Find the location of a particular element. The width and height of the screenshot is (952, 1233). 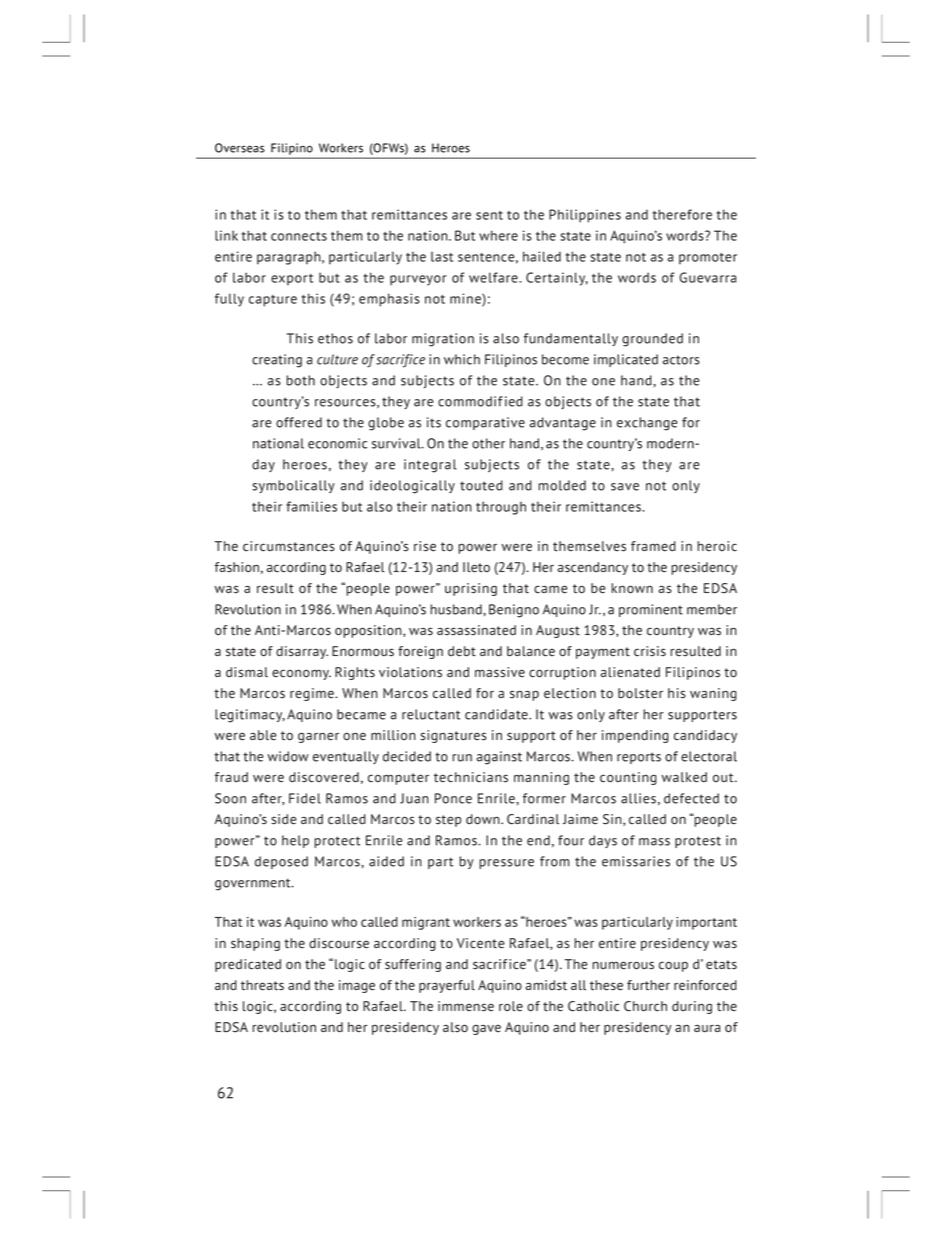

Overseas is located at coordinates (240, 148).
